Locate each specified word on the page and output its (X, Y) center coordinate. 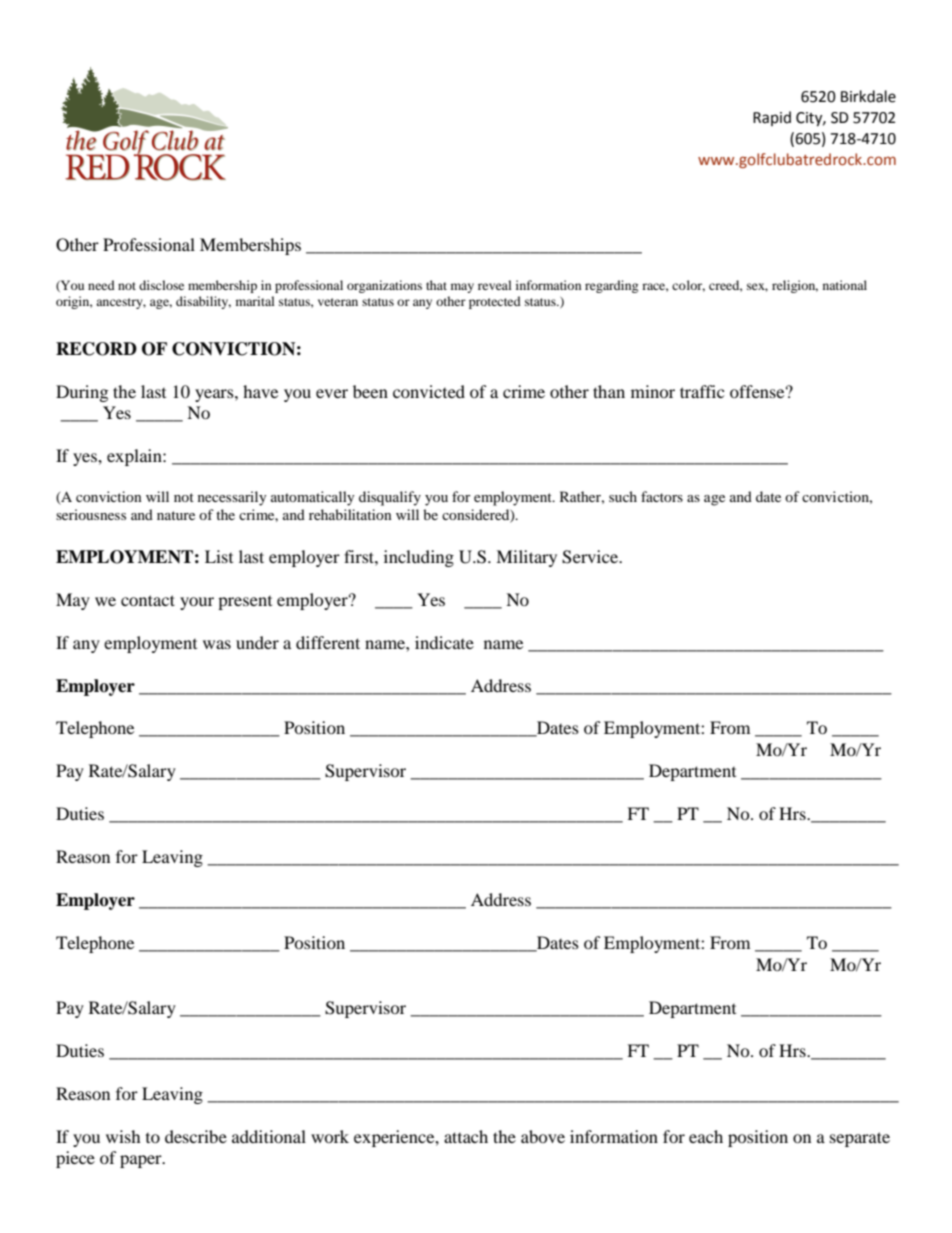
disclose (161, 285)
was (217, 644)
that (436, 285)
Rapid (772, 118)
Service (591, 557)
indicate (444, 642)
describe (196, 1136)
